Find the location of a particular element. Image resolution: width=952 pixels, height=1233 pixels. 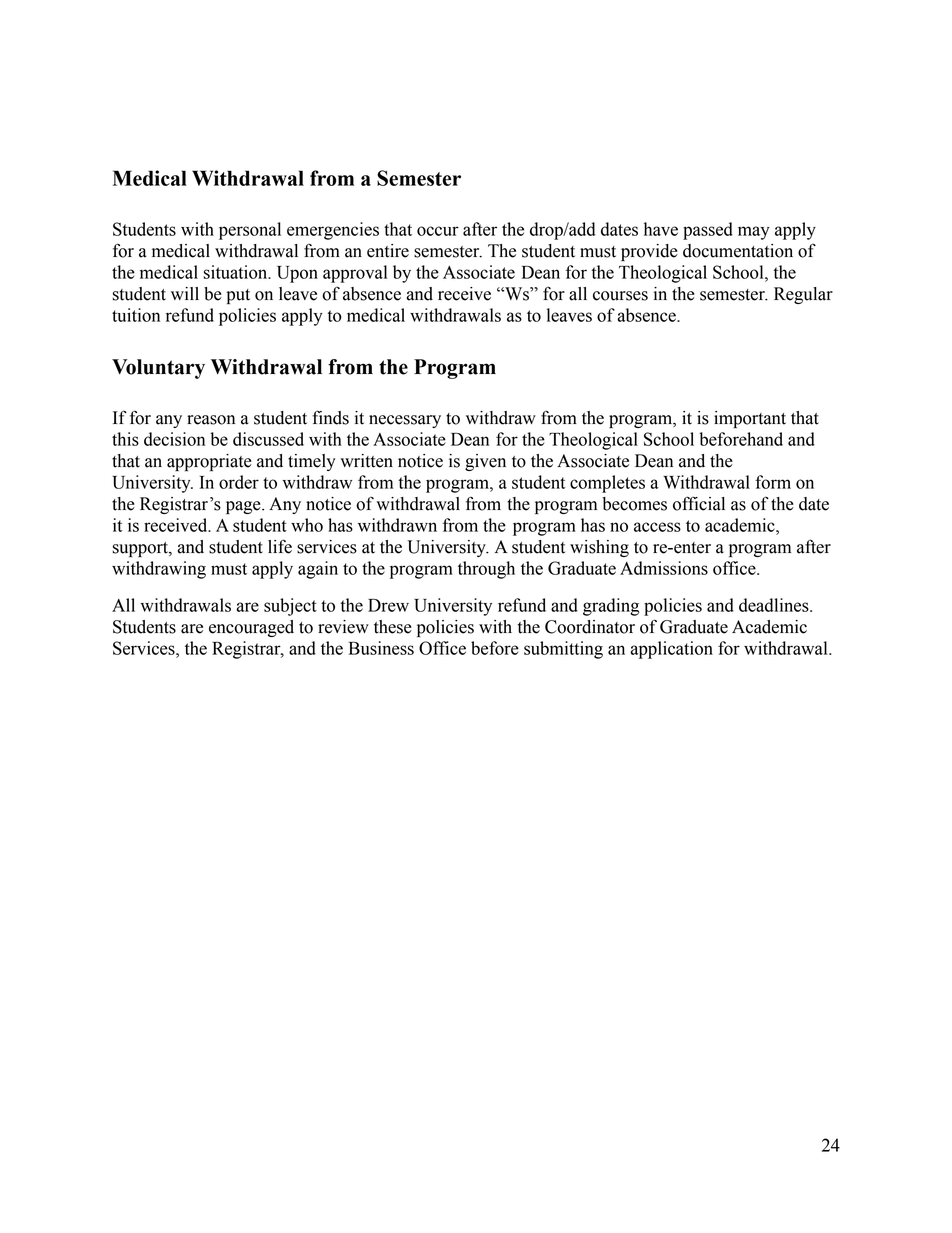

encouraged is located at coordinates (251, 628).
